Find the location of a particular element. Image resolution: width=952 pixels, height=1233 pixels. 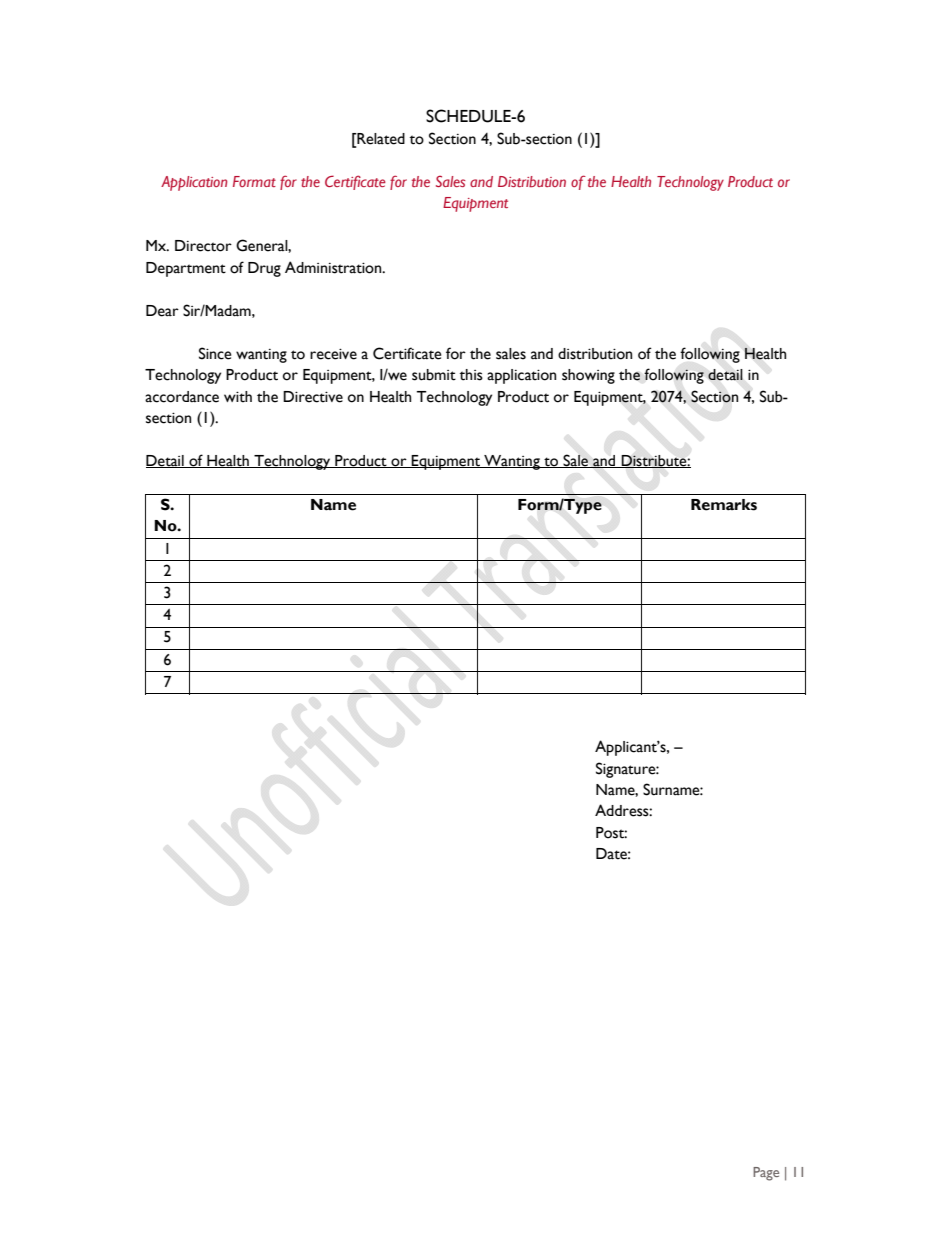

Directive is located at coordinates (313, 397).
